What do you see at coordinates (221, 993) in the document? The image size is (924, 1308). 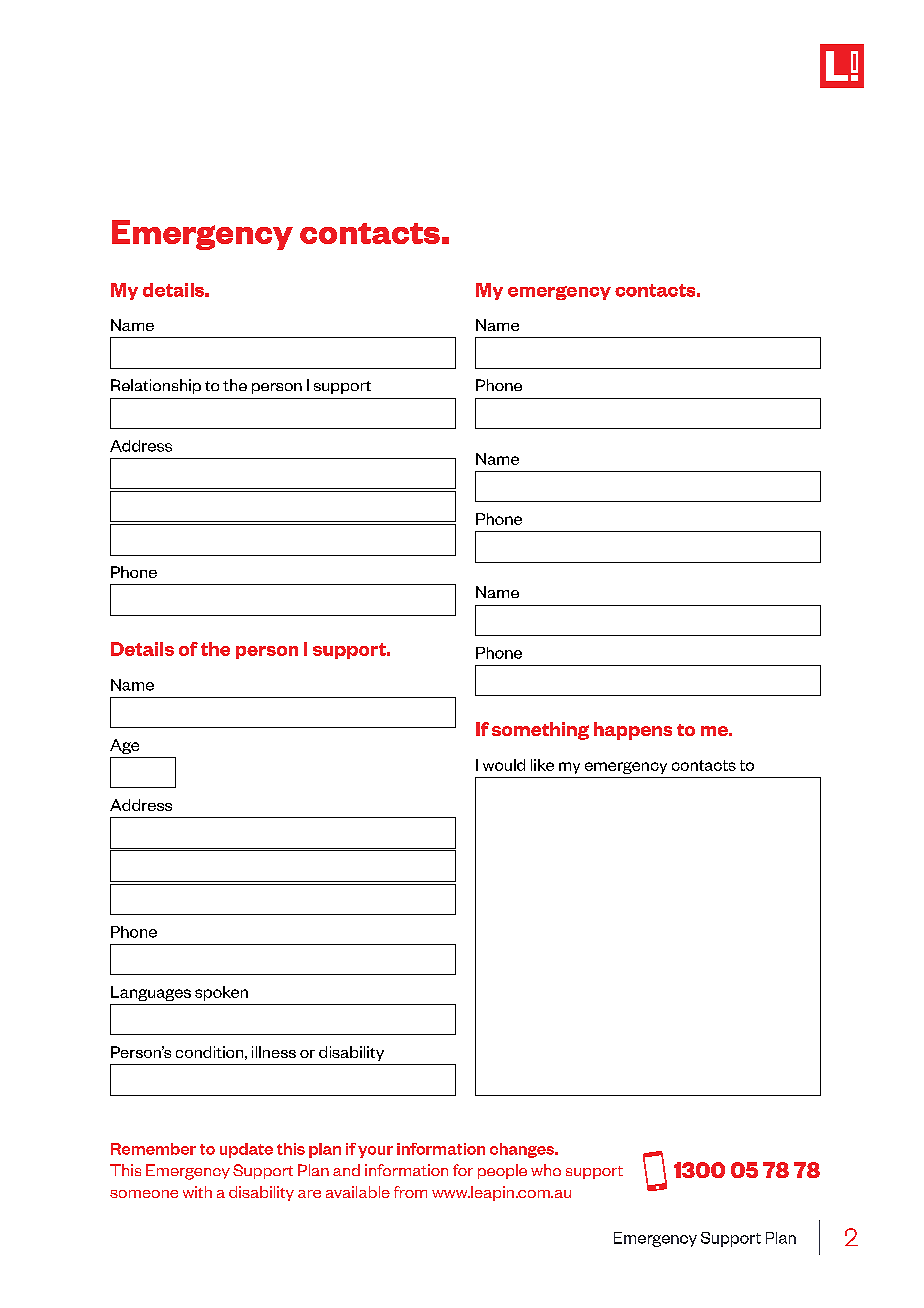 I see `spoken` at bounding box center [221, 993].
